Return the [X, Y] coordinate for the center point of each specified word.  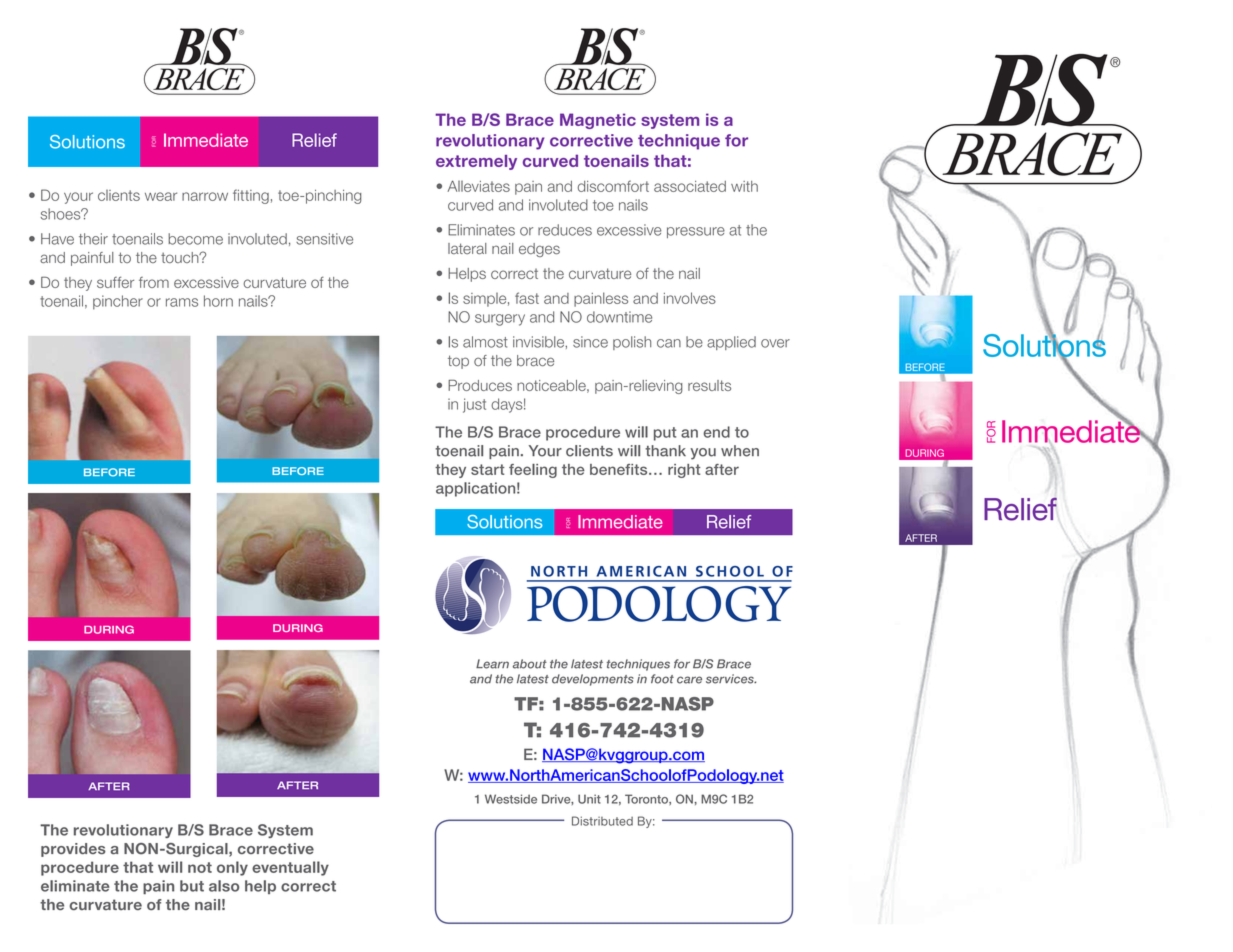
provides [73, 850]
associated [690, 186]
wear [161, 196]
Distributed [602, 821]
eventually [290, 868]
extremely [476, 162]
